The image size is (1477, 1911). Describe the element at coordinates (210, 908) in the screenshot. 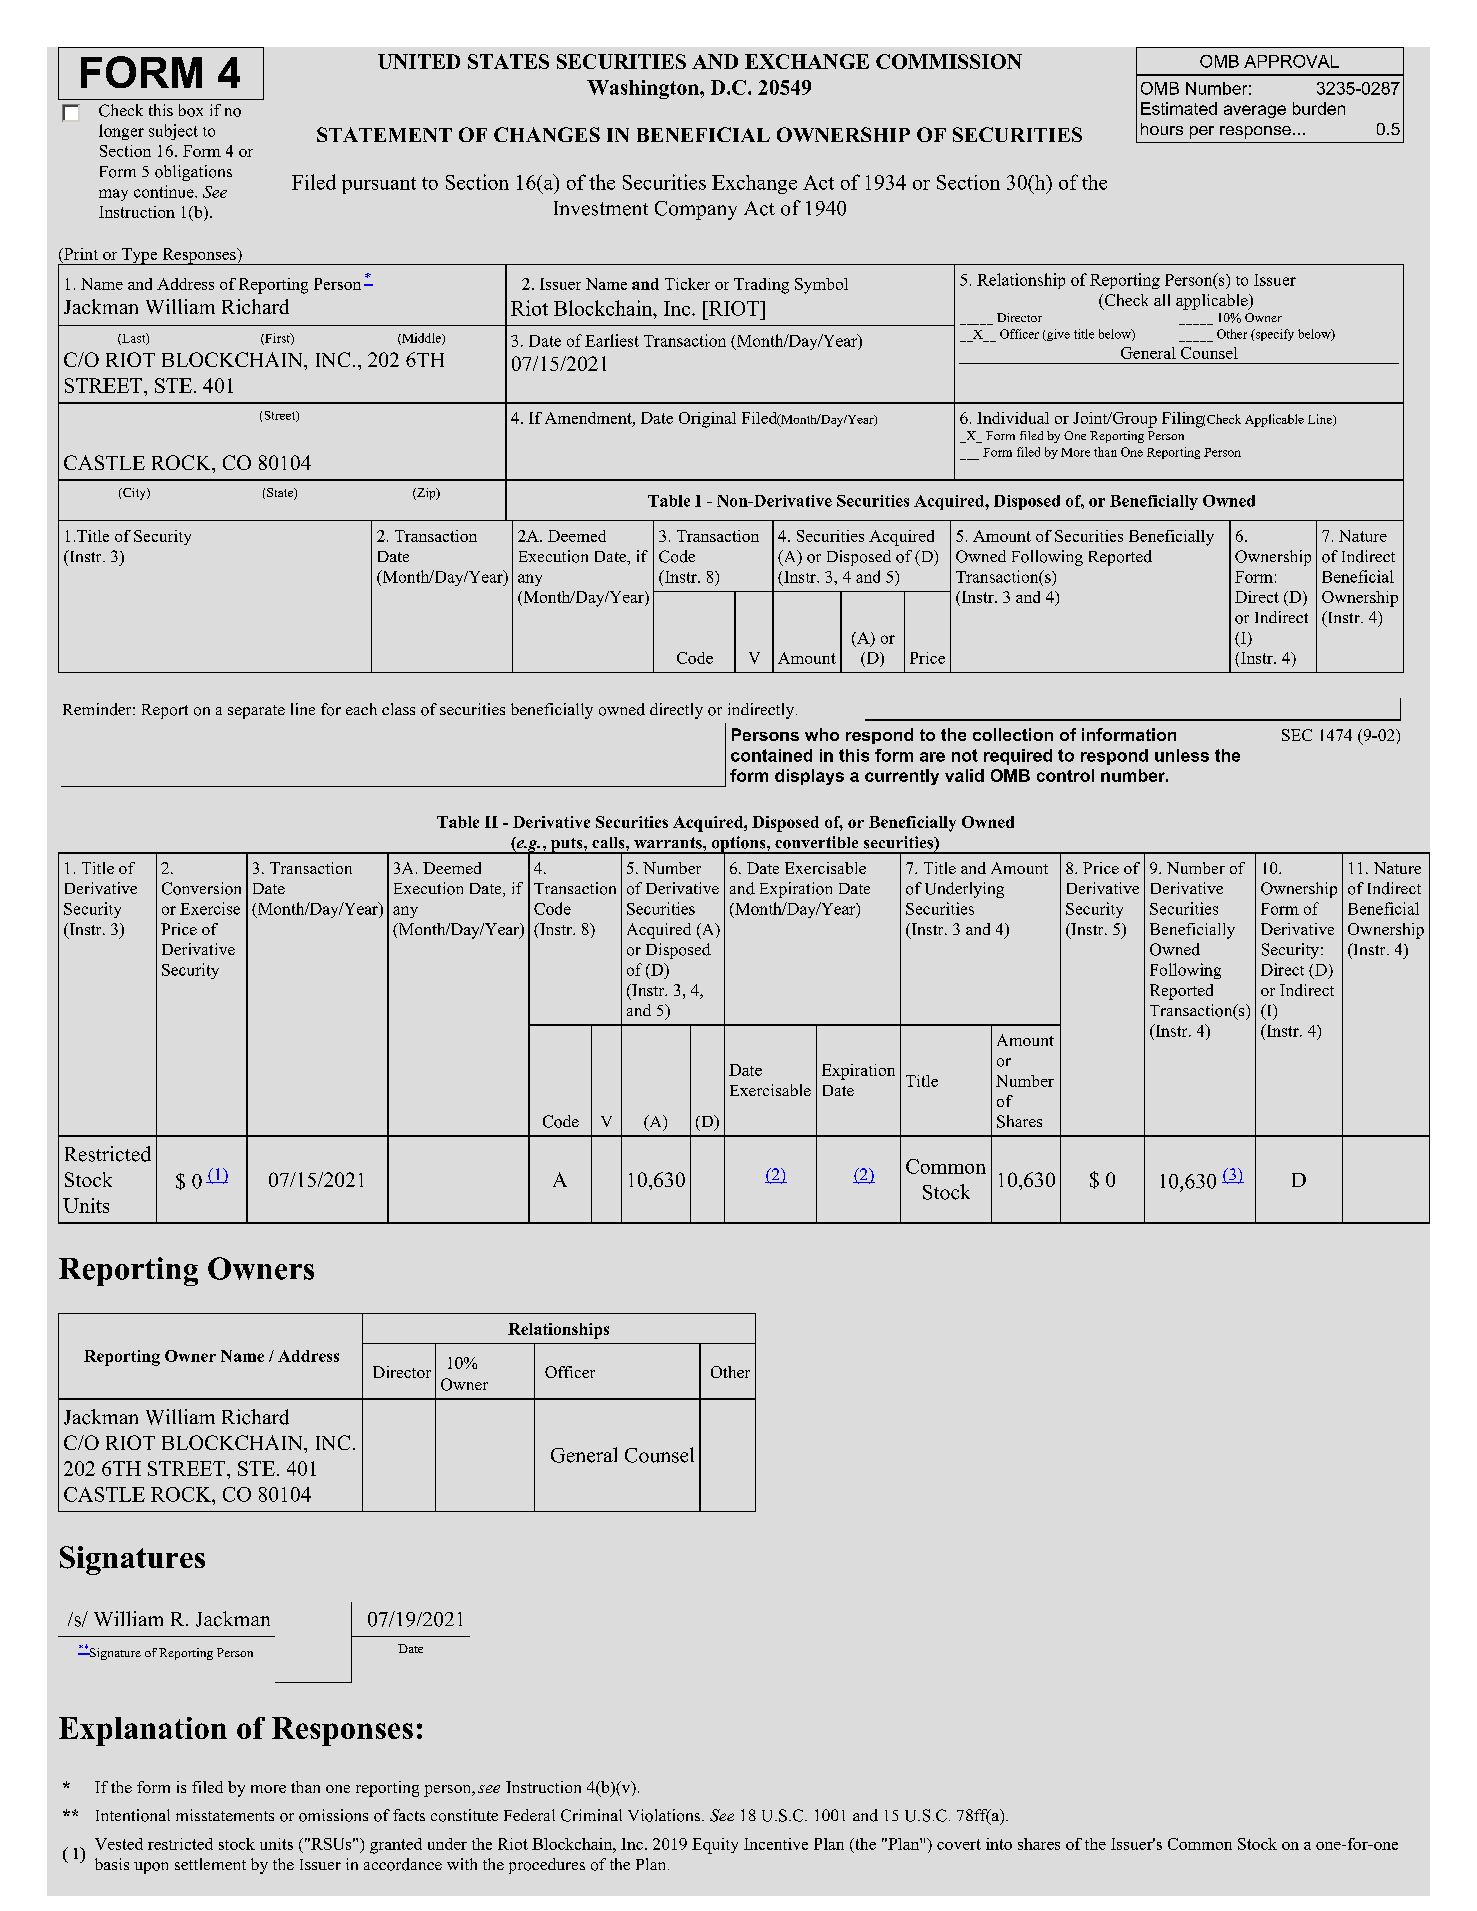

I see `Exercise` at that location.
